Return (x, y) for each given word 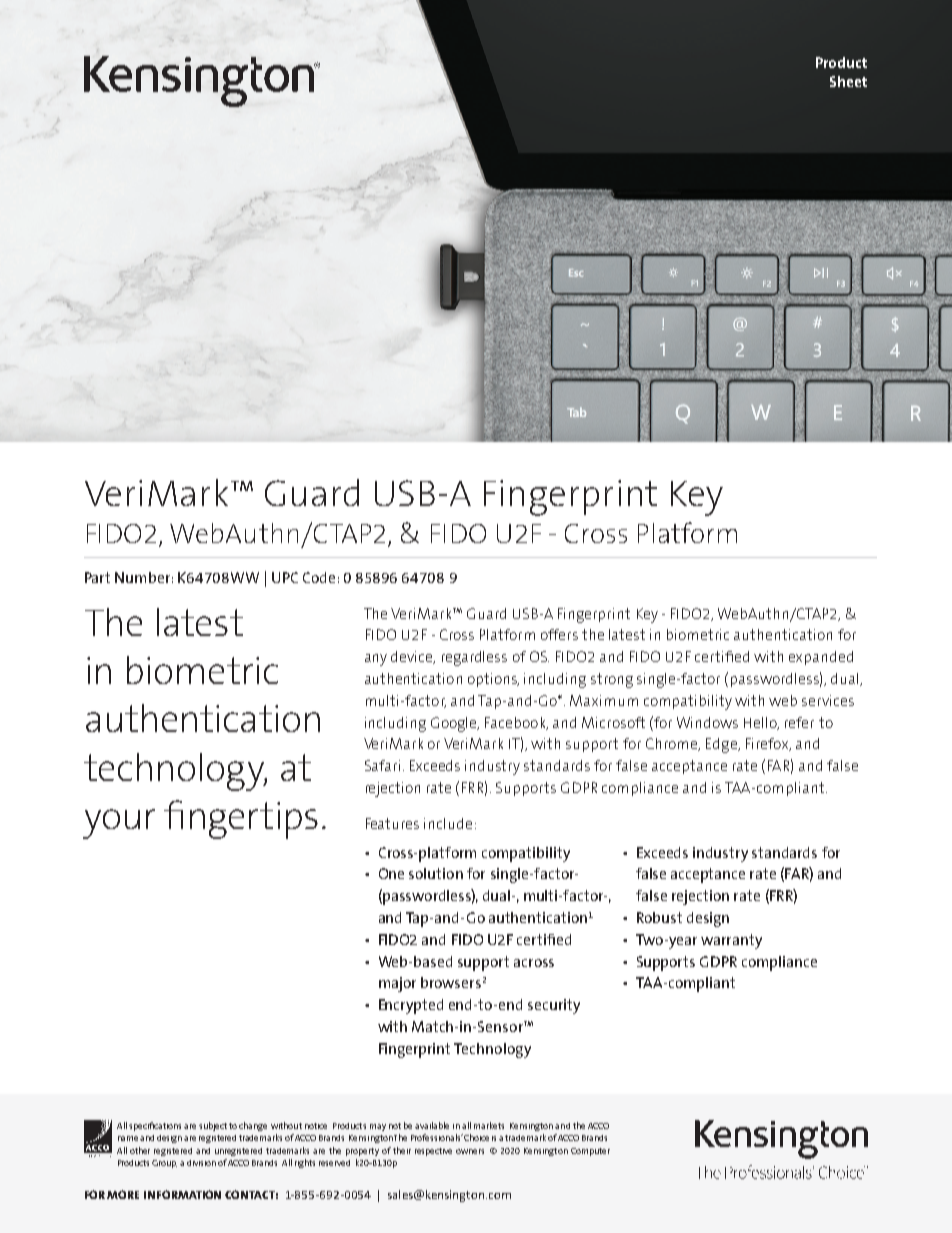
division (201, 1163)
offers (559, 634)
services (828, 700)
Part (97, 577)
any (376, 660)
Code (319, 577)
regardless (474, 658)
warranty (731, 941)
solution (436, 873)
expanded (821, 658)
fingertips (241, 819)
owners (470, 1151)
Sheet (848, 81)
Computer (590, 1152)
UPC (285, 577)
